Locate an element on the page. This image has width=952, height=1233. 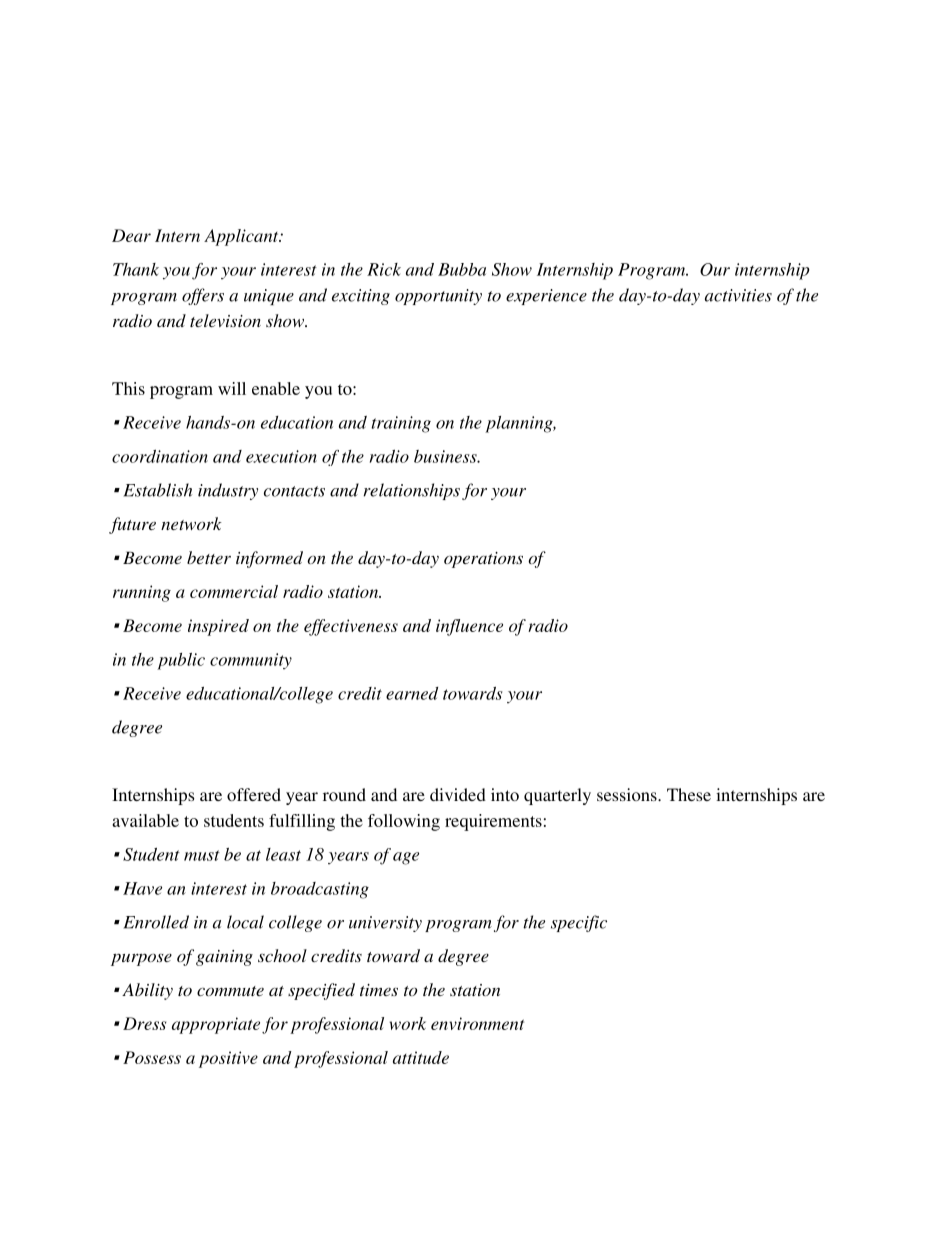
Applicant is located at coordinates (242, 237).
